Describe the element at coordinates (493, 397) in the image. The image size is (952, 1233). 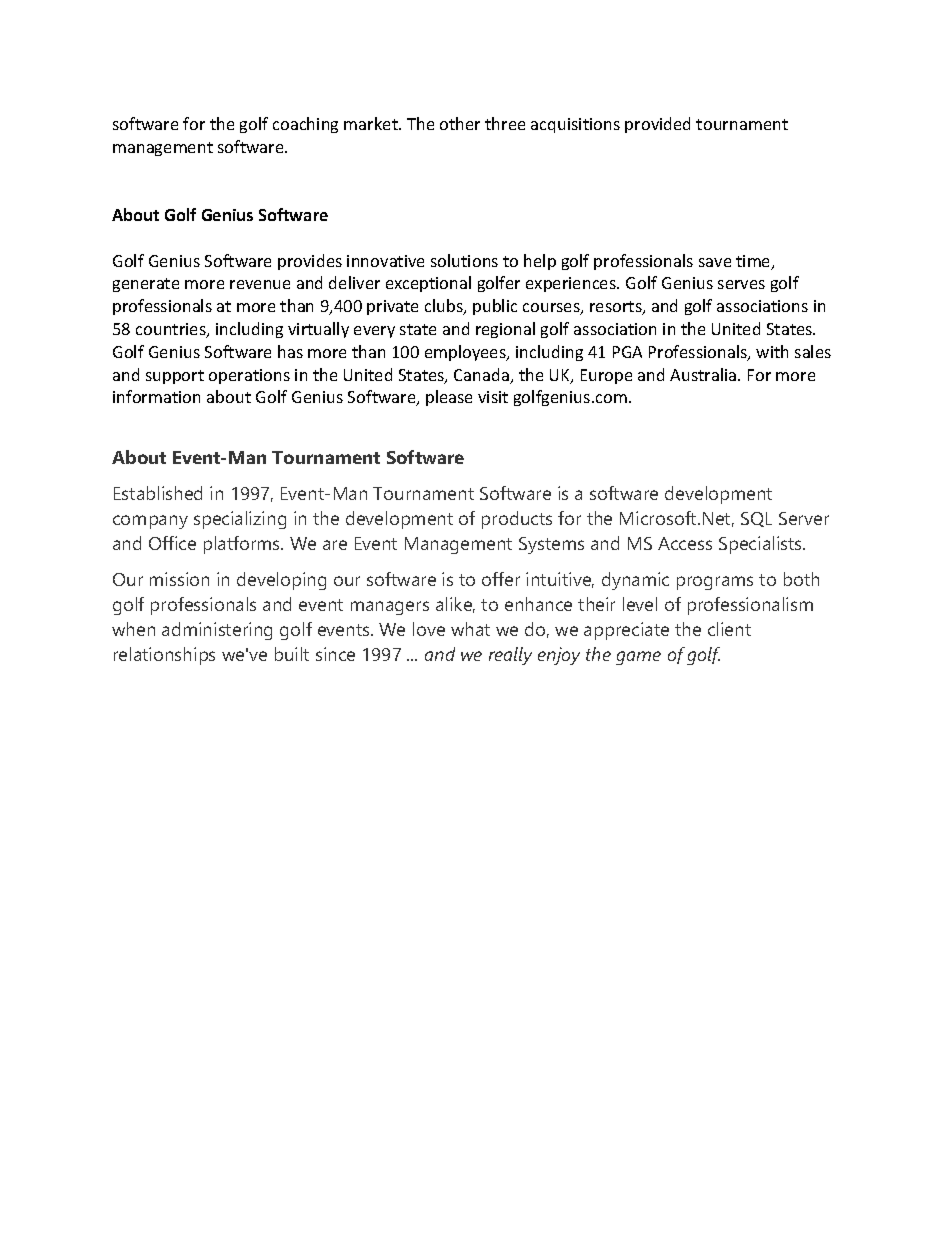
I see `visit` at that location.
